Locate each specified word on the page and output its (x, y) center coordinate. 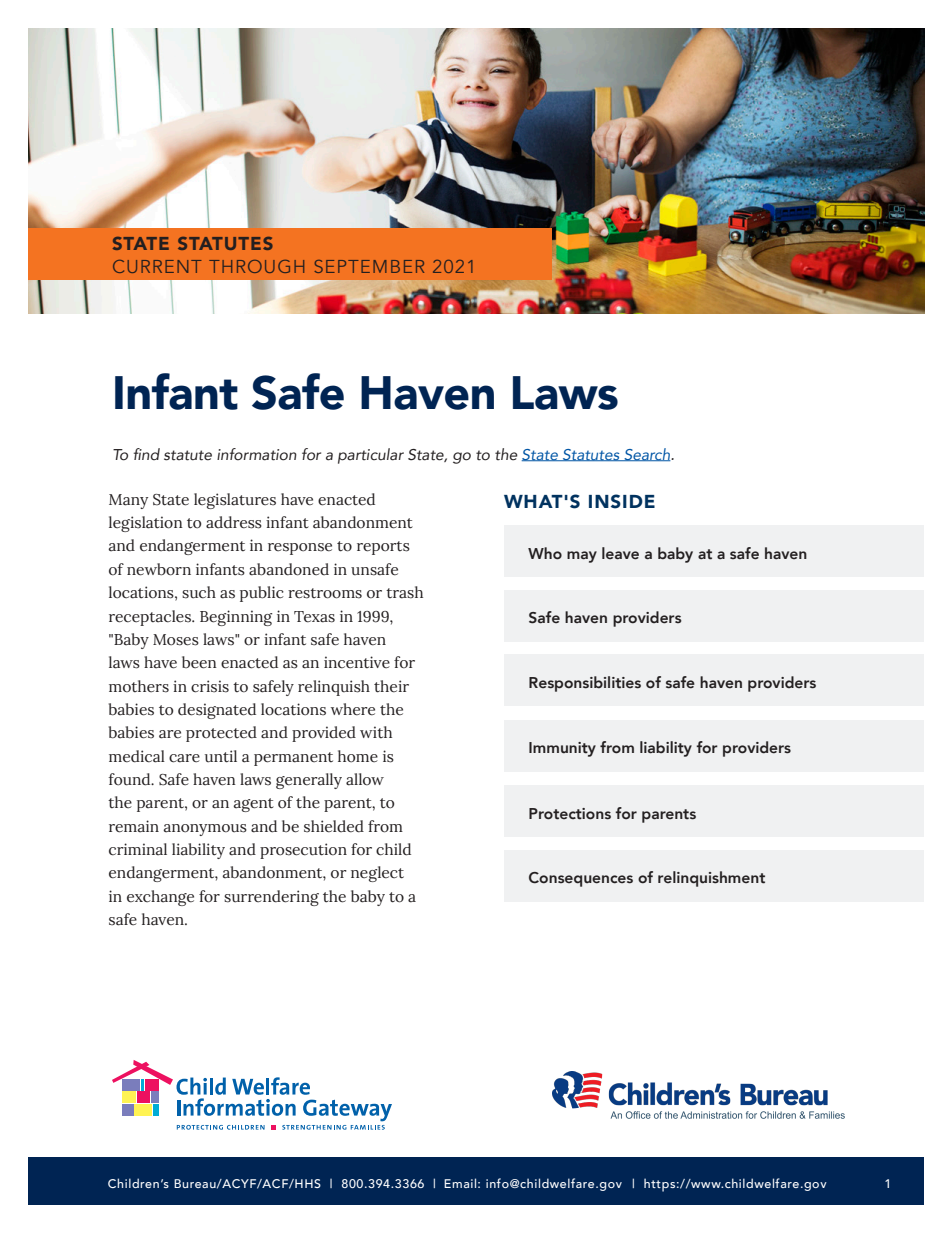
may (582, 557)
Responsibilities (585, 684)
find (147, 454)
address (234, 522)
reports (383, 548)
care (184, 758)
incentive (357, 662)
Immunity (562, 749)
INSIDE (622, 501)
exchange (160, 898)
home (358, 756)
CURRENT (157, 266)
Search (647, 454)
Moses (176, 640)
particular (371, 456)
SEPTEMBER (369, 266)
